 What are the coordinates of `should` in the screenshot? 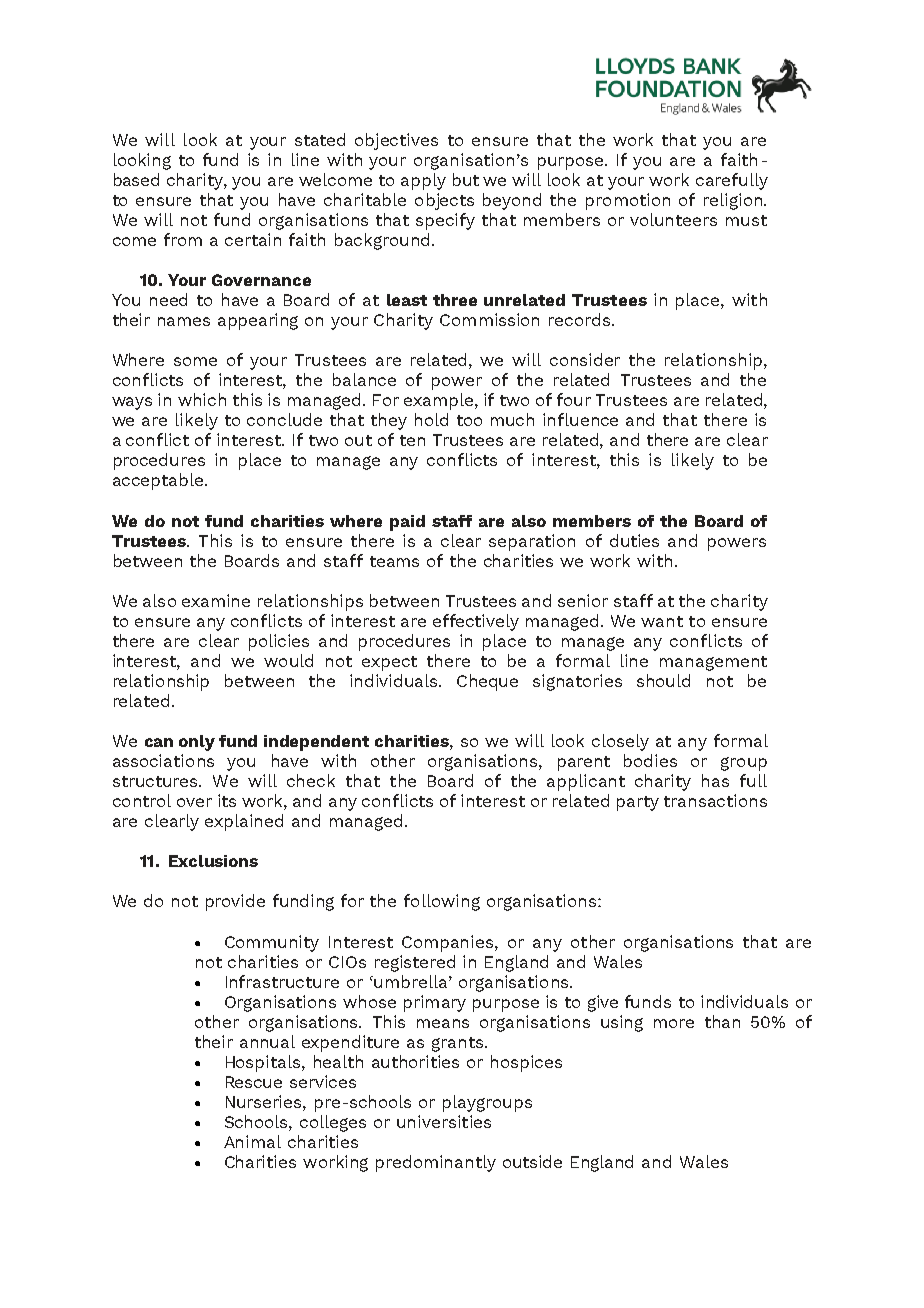 It's located at (663, 680).
